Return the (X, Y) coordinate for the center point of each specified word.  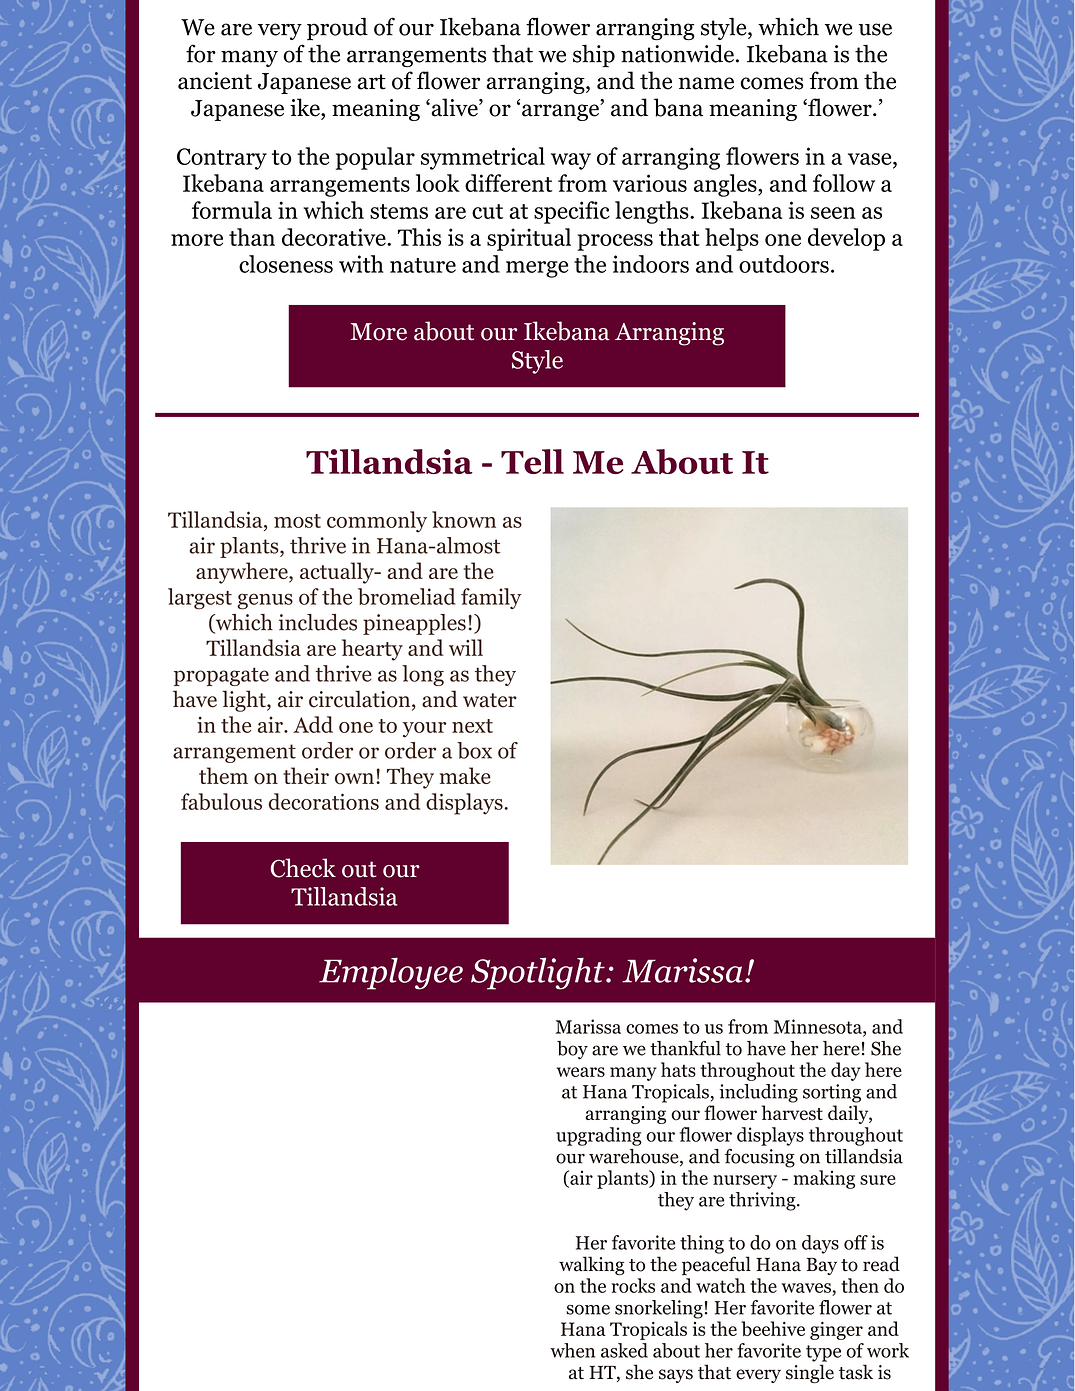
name (706, 83)
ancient (215, 81)
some (588, 1310)
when (572, 1350)
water (490, 700)
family (491, 598)
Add (313, 724)
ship (594, 56)
